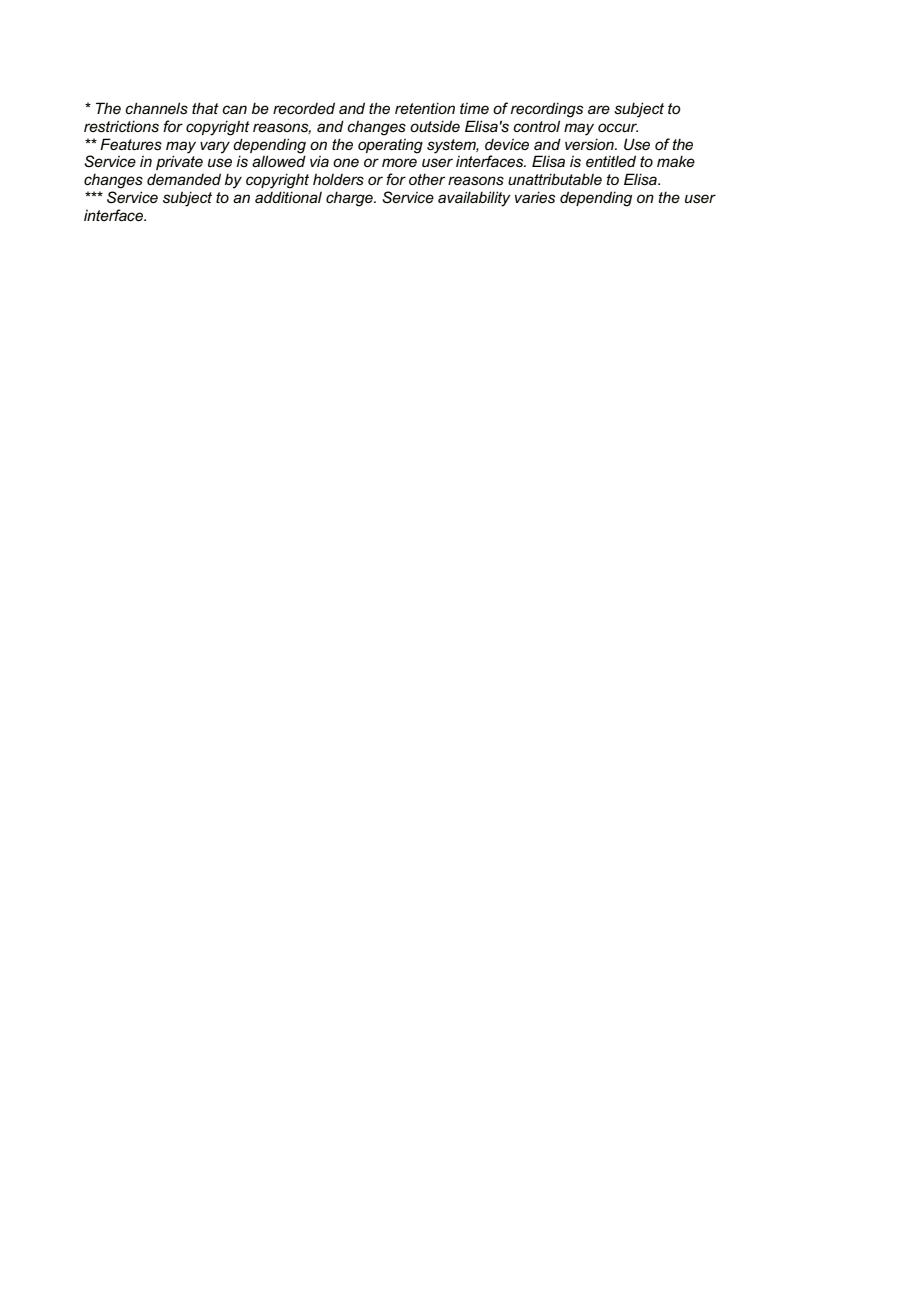 Image resolution: width=924 pixels, height=1308 pixels. I want to click on outside, so click(435, 126).
